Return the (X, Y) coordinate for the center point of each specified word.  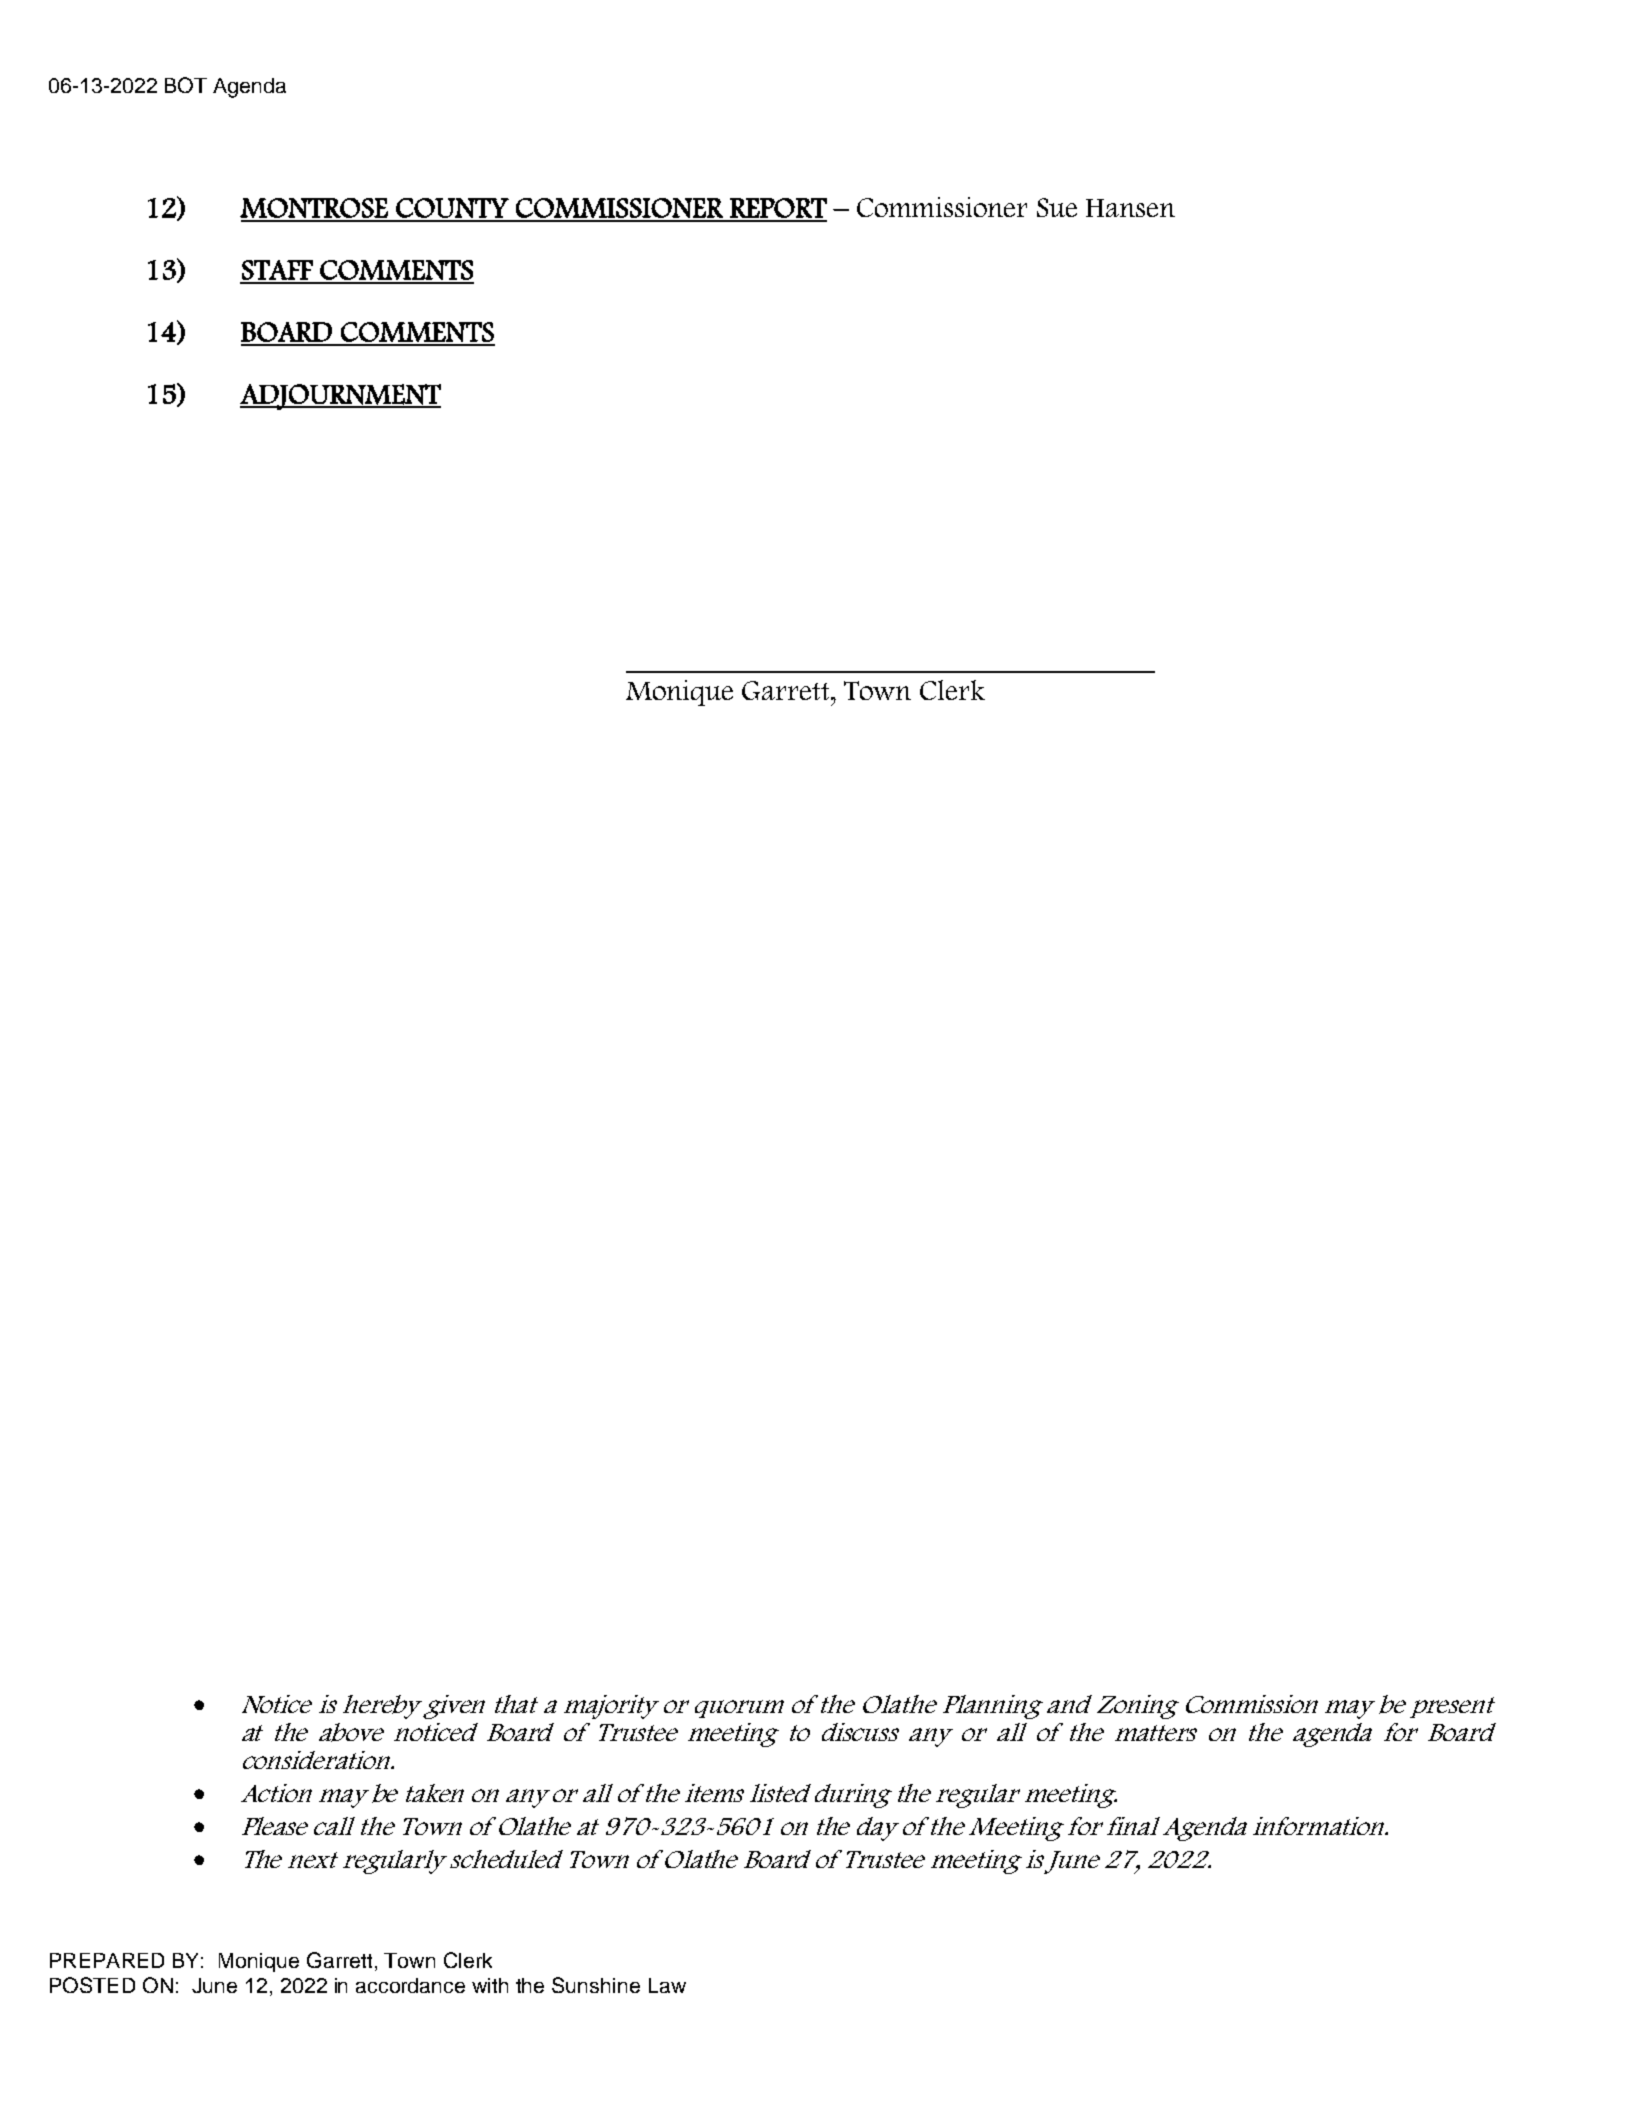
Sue (1057, 207)
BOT (186, 85)
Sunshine (596, 1985)
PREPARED (107, 1960)
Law (667, 1985)
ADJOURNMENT (340, 397)
